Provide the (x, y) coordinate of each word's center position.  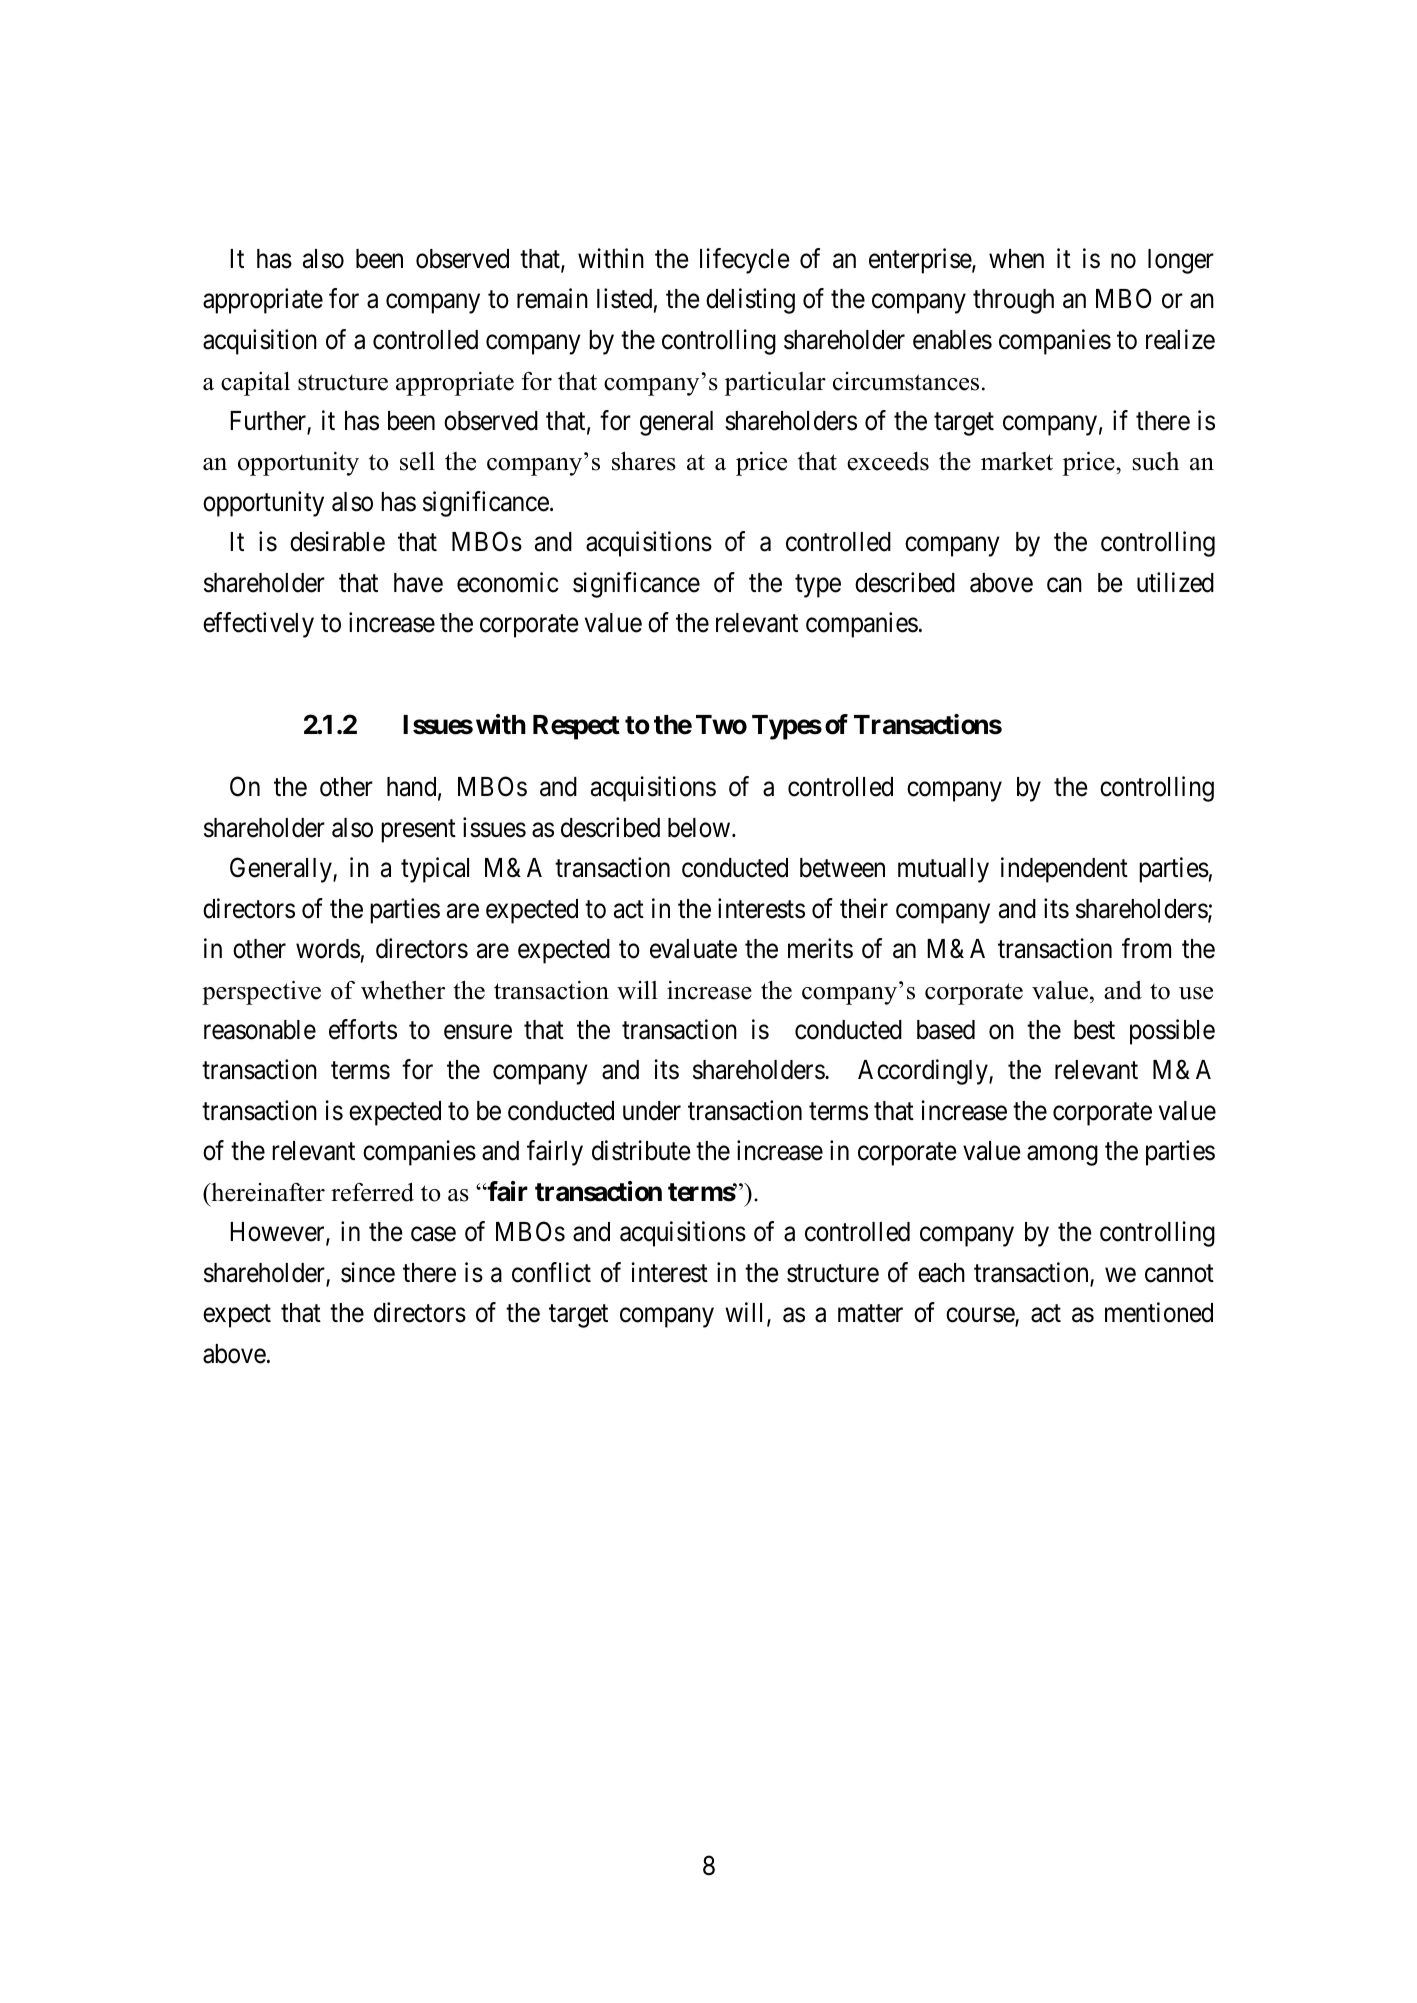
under (652, 1111)
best (1094, 1030)
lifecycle (745, 261)
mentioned (1159, 1312)
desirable (337, 541)
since (368, 1272)
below (700, 828)
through (1013, 301)
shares (644, 461)
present (418, 831)
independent (1064, 870)
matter (870, 1314)
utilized (1175, 582)
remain (552, 299)
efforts (363, 1029)
